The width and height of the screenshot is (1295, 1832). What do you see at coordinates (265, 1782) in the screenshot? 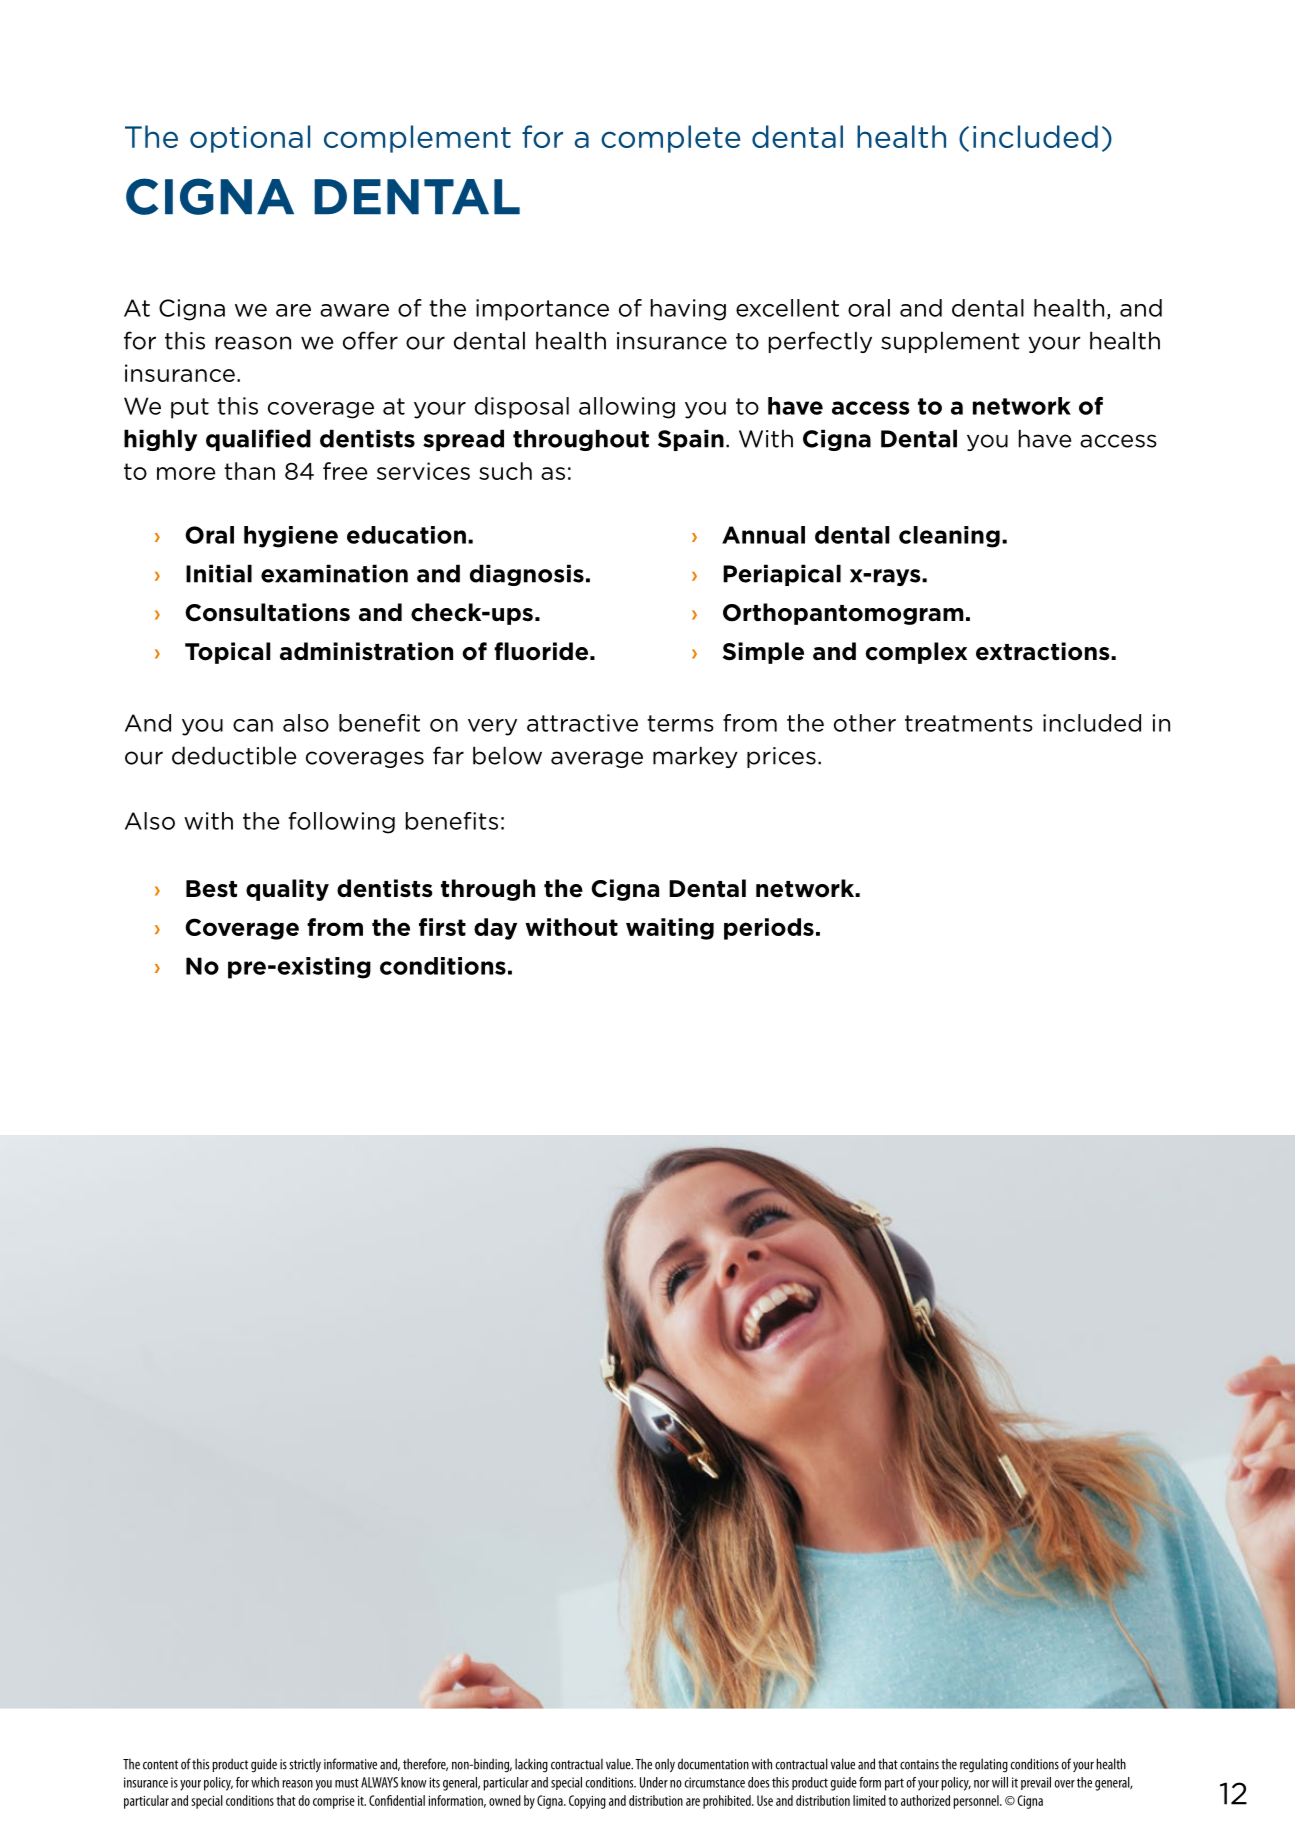
I see `which` at bounding box center [265, 1782].
